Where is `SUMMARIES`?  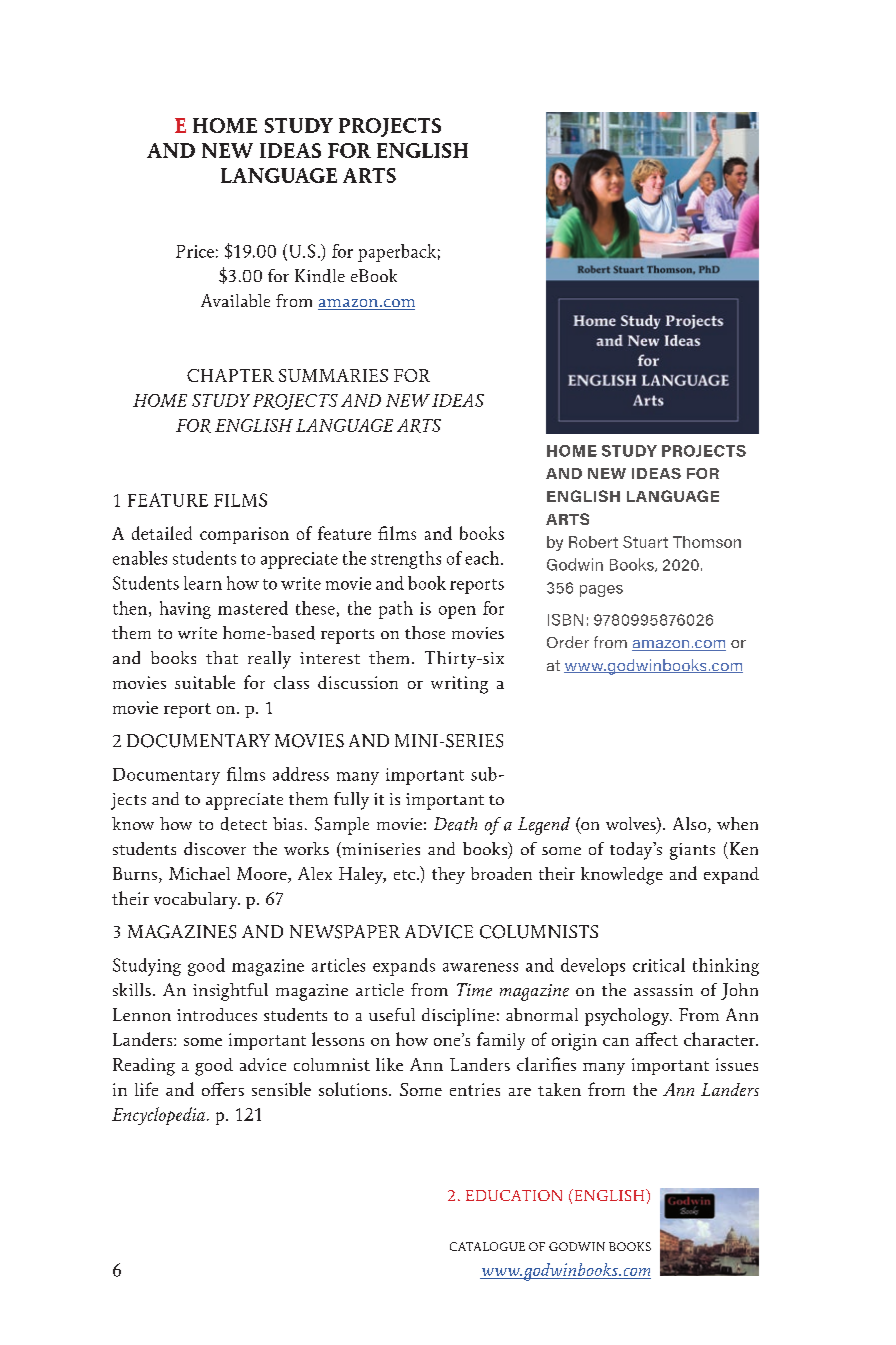
SUMMARIES is located at coordinates (333, 375).
